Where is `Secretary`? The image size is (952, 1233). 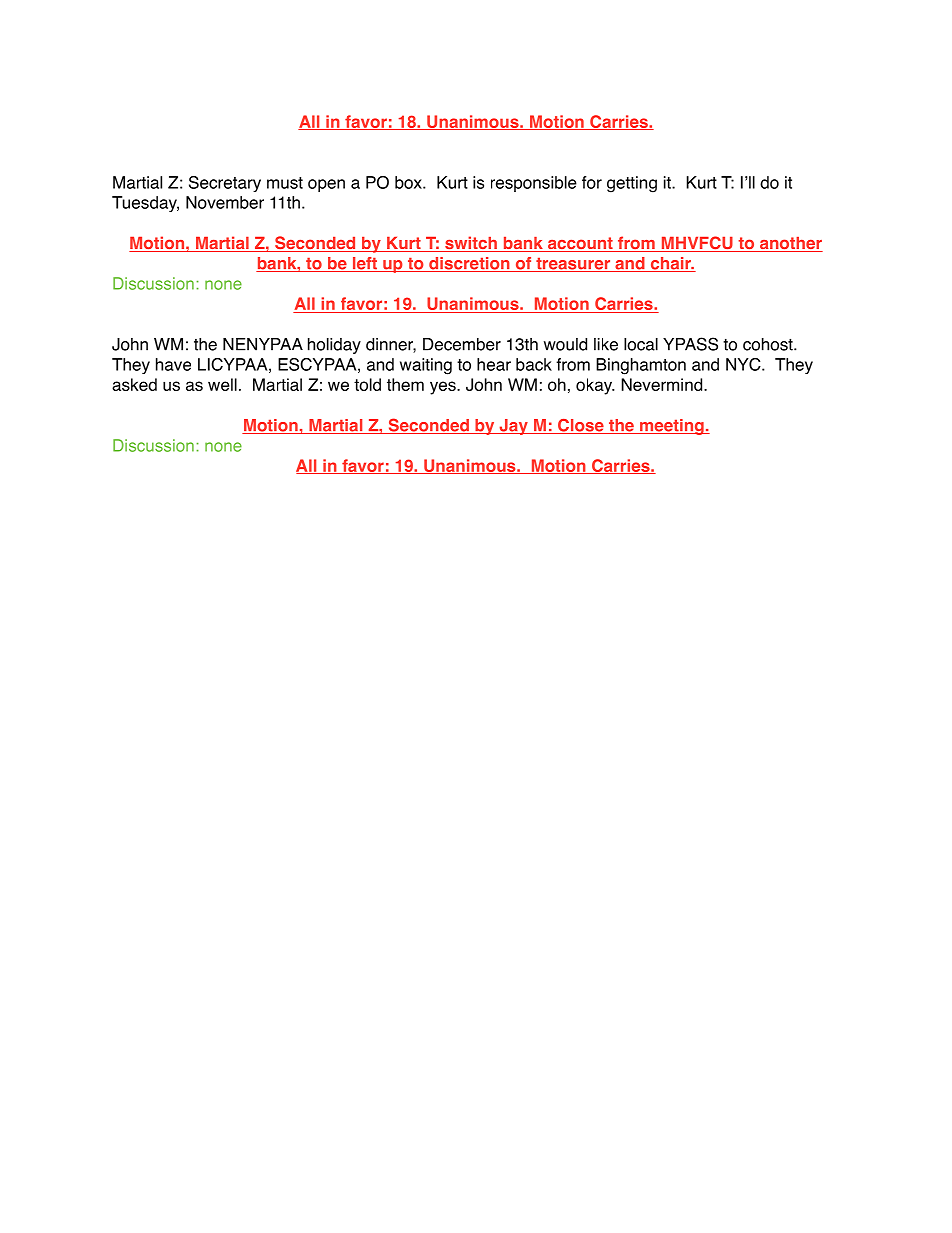 Secretary is located at coordinates (225, 184).
